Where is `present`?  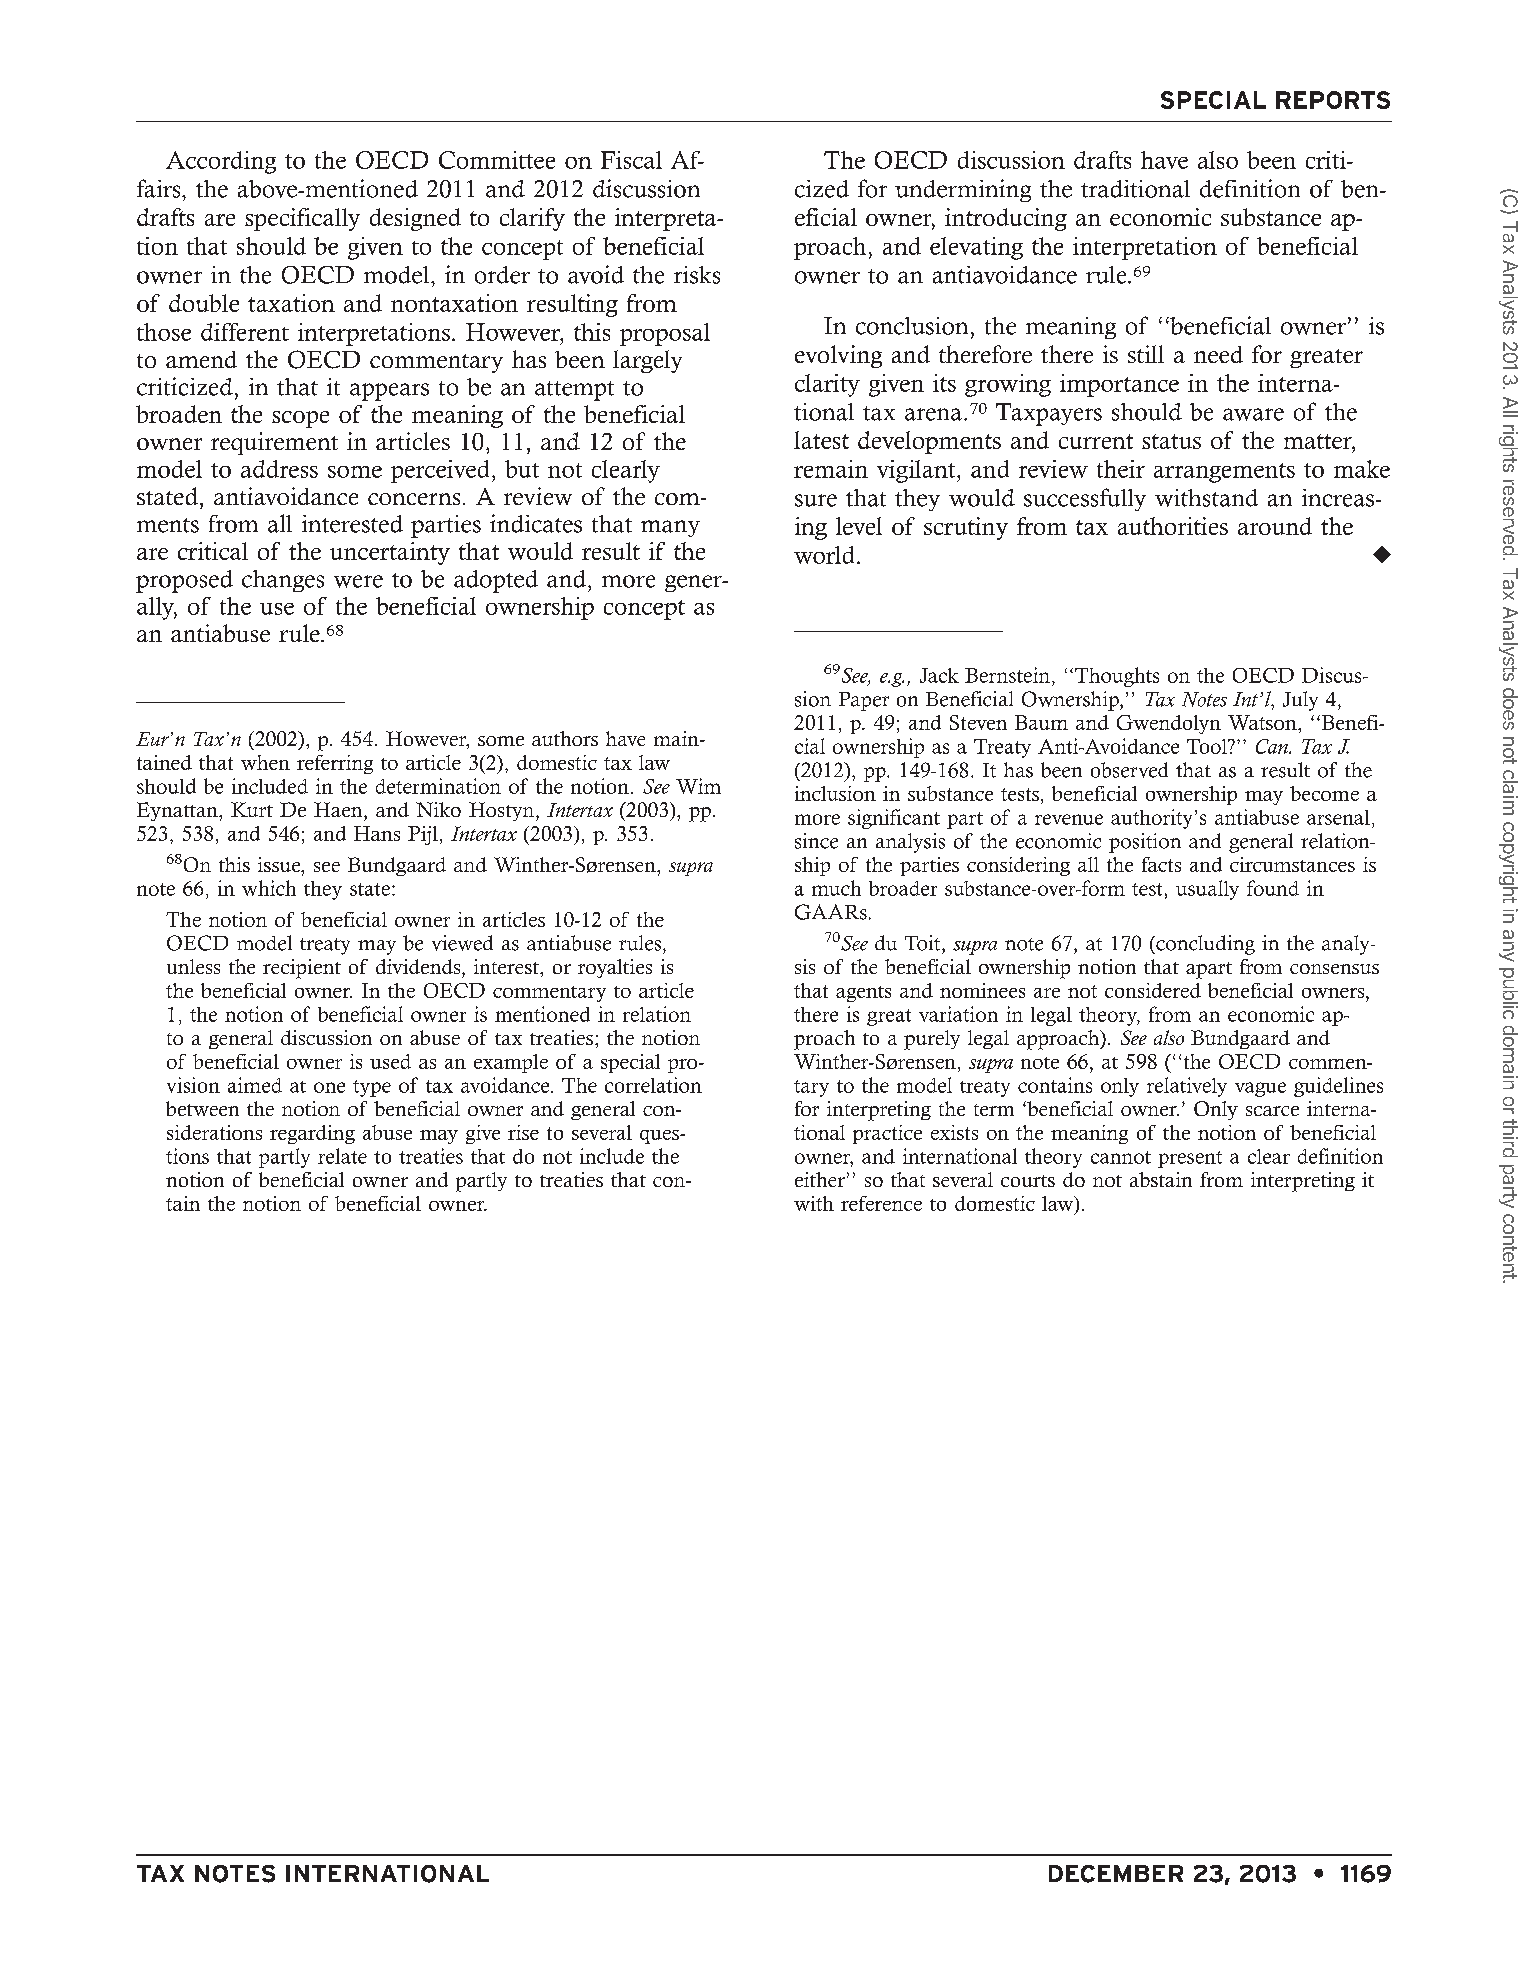
present is located at coordinates (1190, 1159).
